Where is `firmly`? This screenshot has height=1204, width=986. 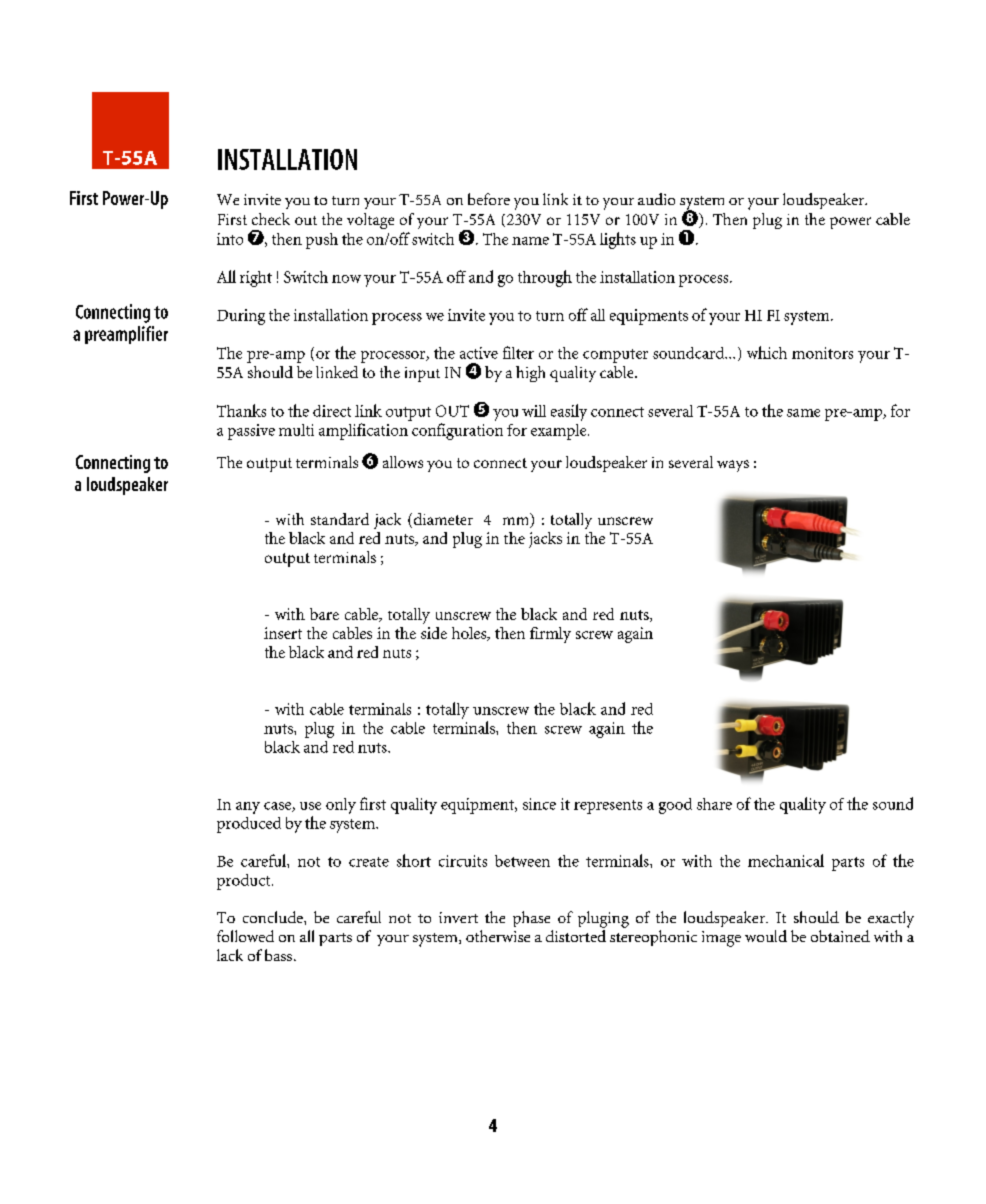 firmly is located at coordinates (550, 635).
